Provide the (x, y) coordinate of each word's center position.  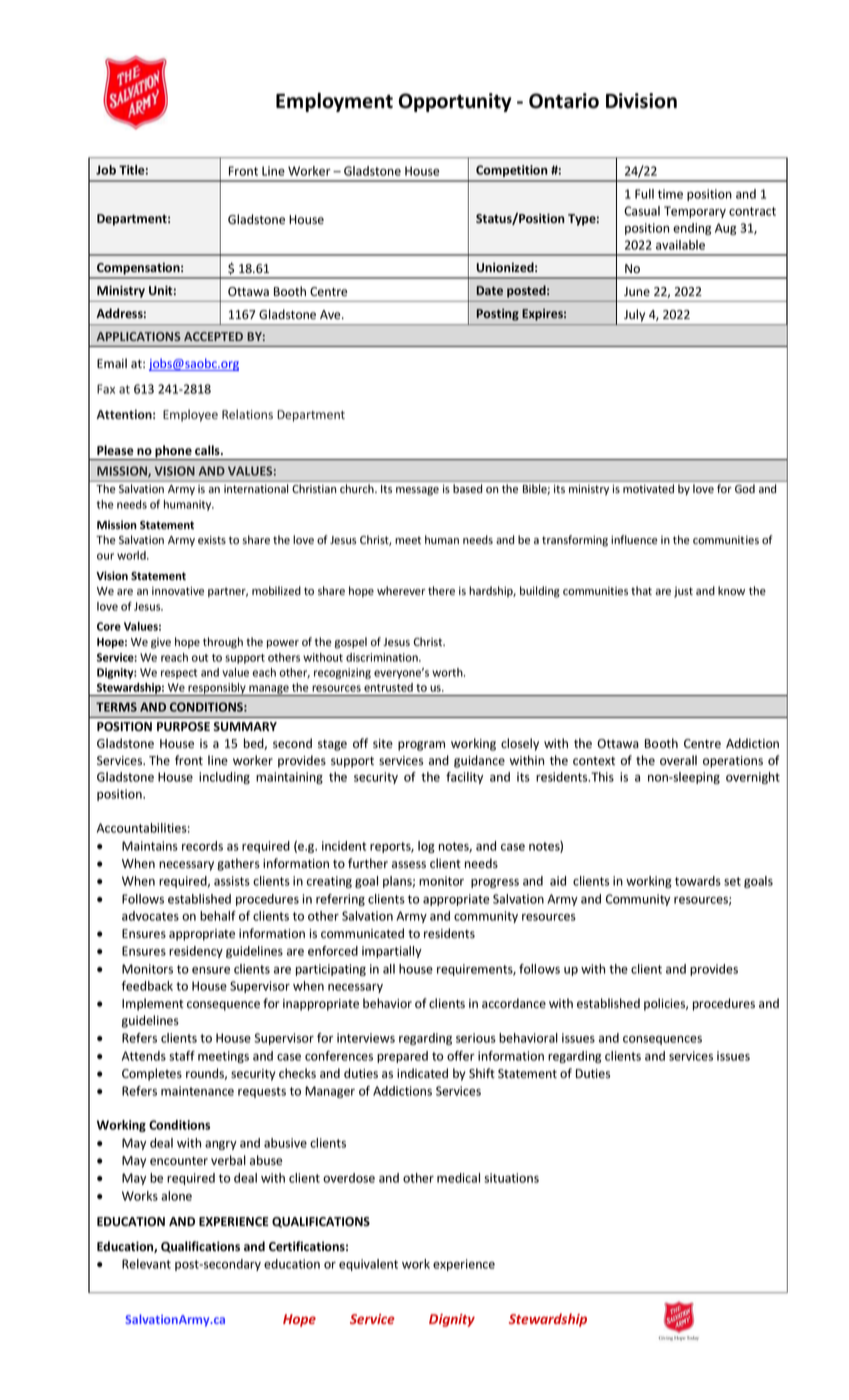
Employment (334, 102)
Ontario (564, 101)
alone (176, 1196)
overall (678, 760)
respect (179, 674)
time (670, 194)
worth (448, 672)
